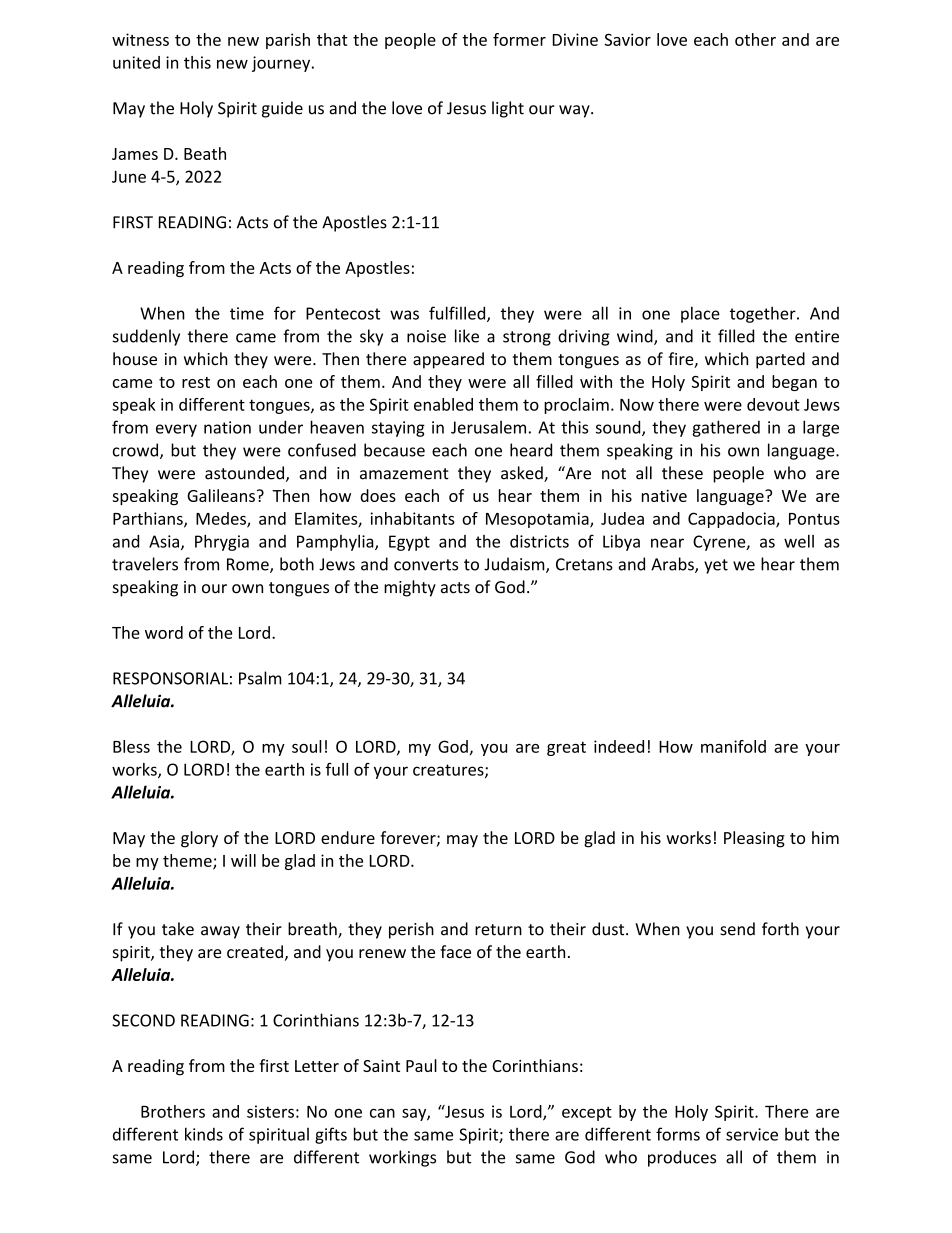 This screenshot has height=1233, width=952. I want to click on light, so click(508, 109).
